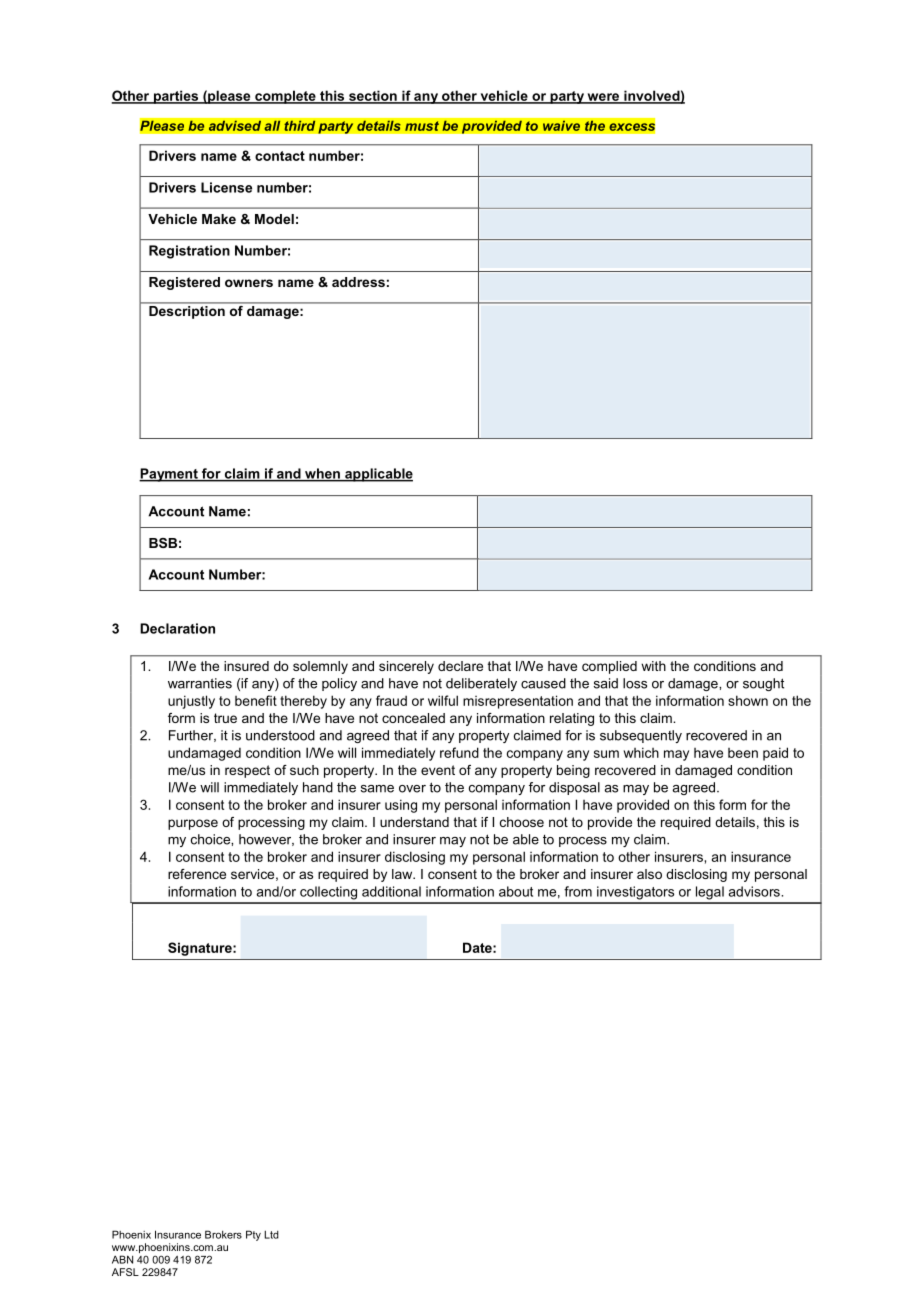 The image size is (924, 1308). Describe the element at coordinates (603, 98) in the image. I see `were` at that location.
